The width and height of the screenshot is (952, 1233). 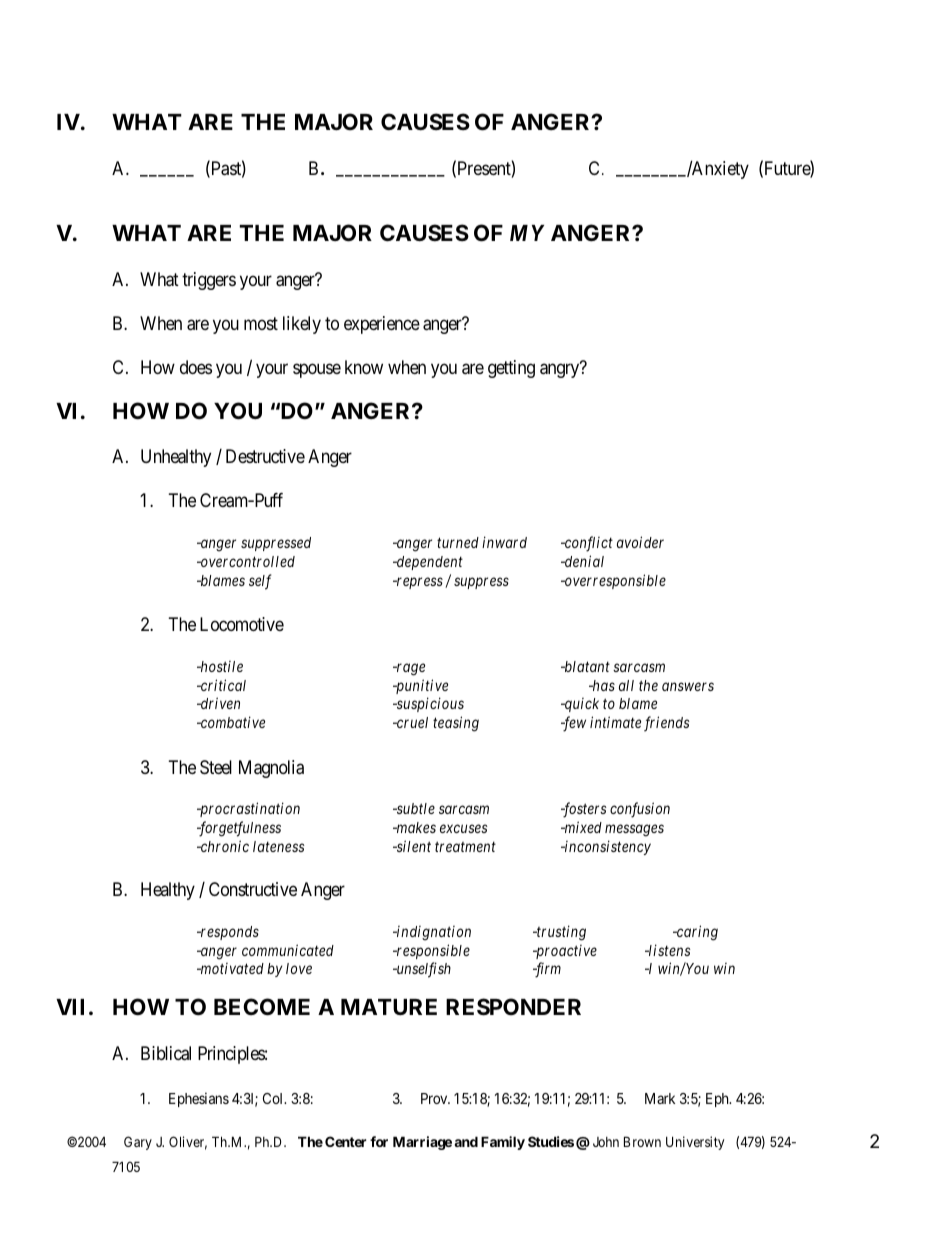 I want to click on angry, so click(x=559, y=371).
